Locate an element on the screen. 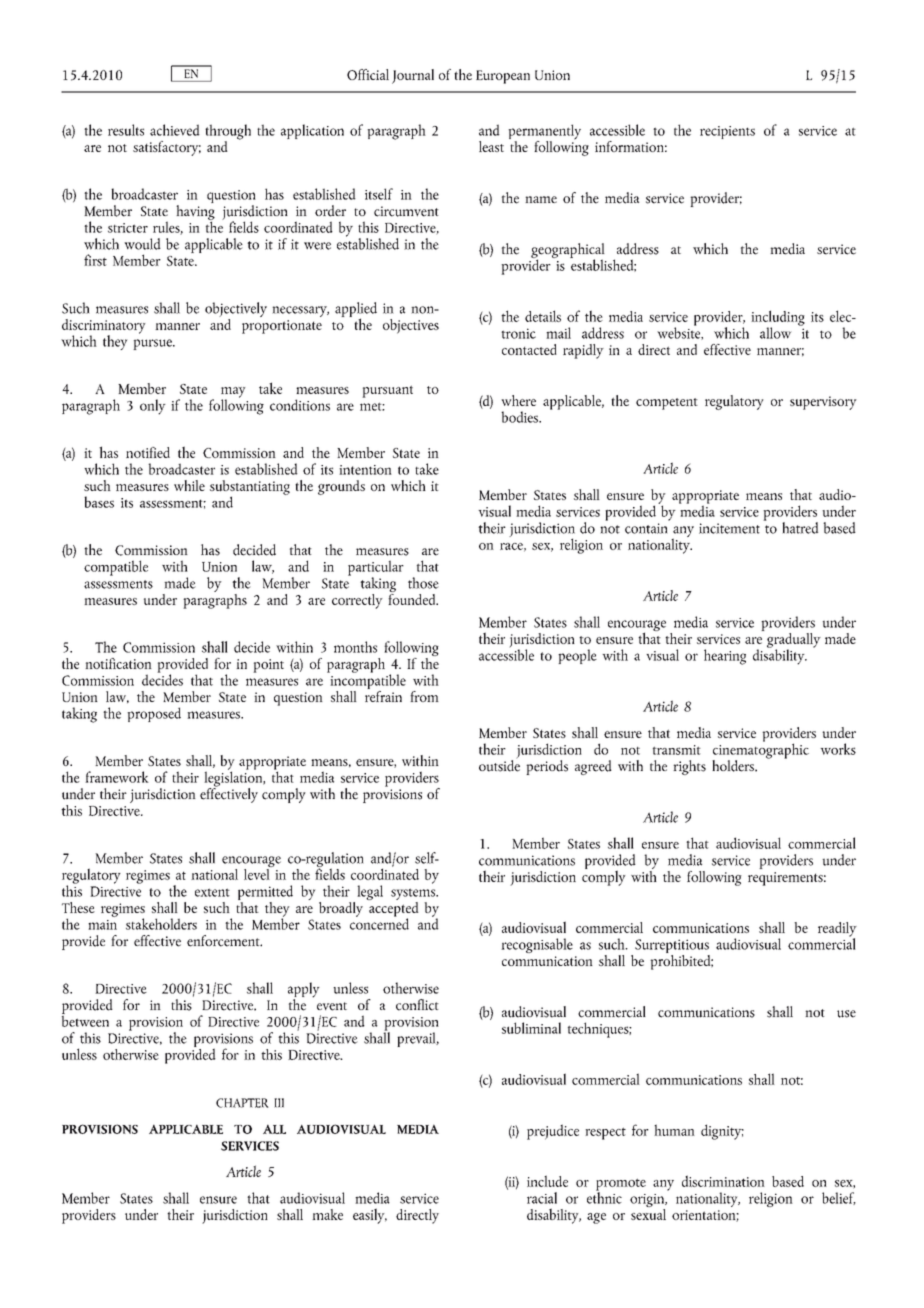 This screenshot has width=924, height=1308. systems is located at coordinates (414, 895).
